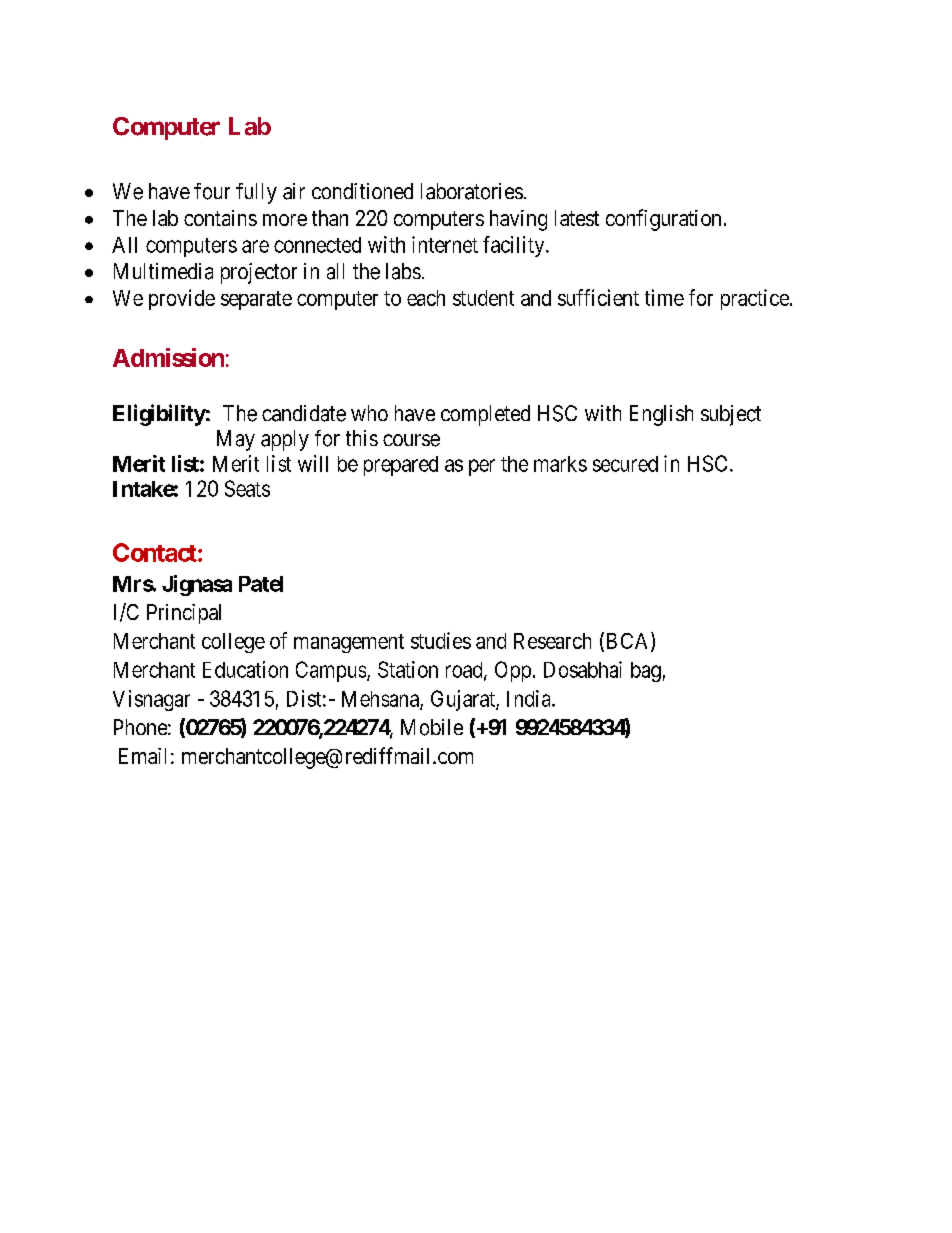 This image has height=1233, width=952. What do you see at coordinates (472, 191) in the image?
I see `laboratories` at bounding box center [472, 191].
